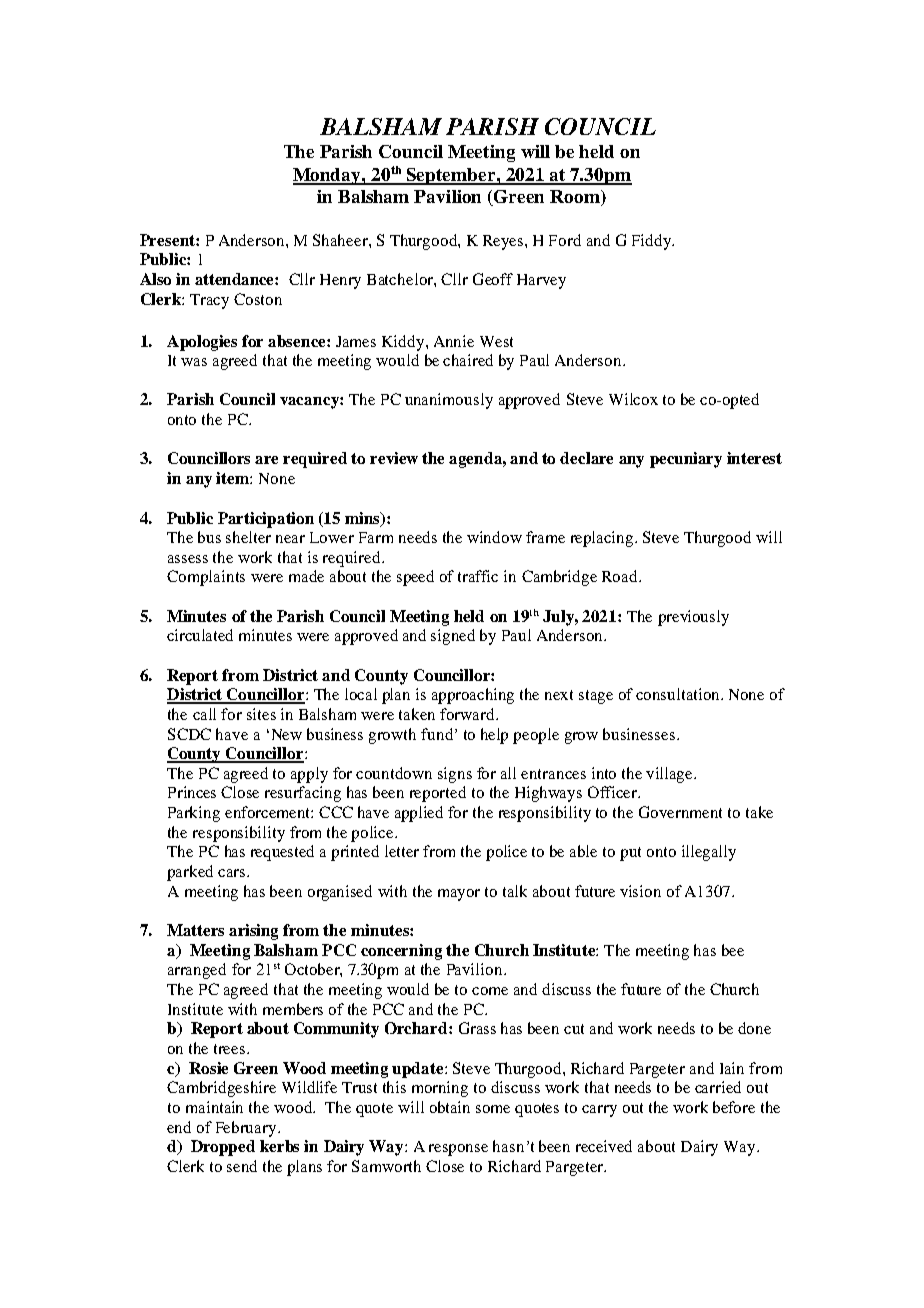  Describe the element at coordinates (693, 618) in the image. I see `previously` at that location.
